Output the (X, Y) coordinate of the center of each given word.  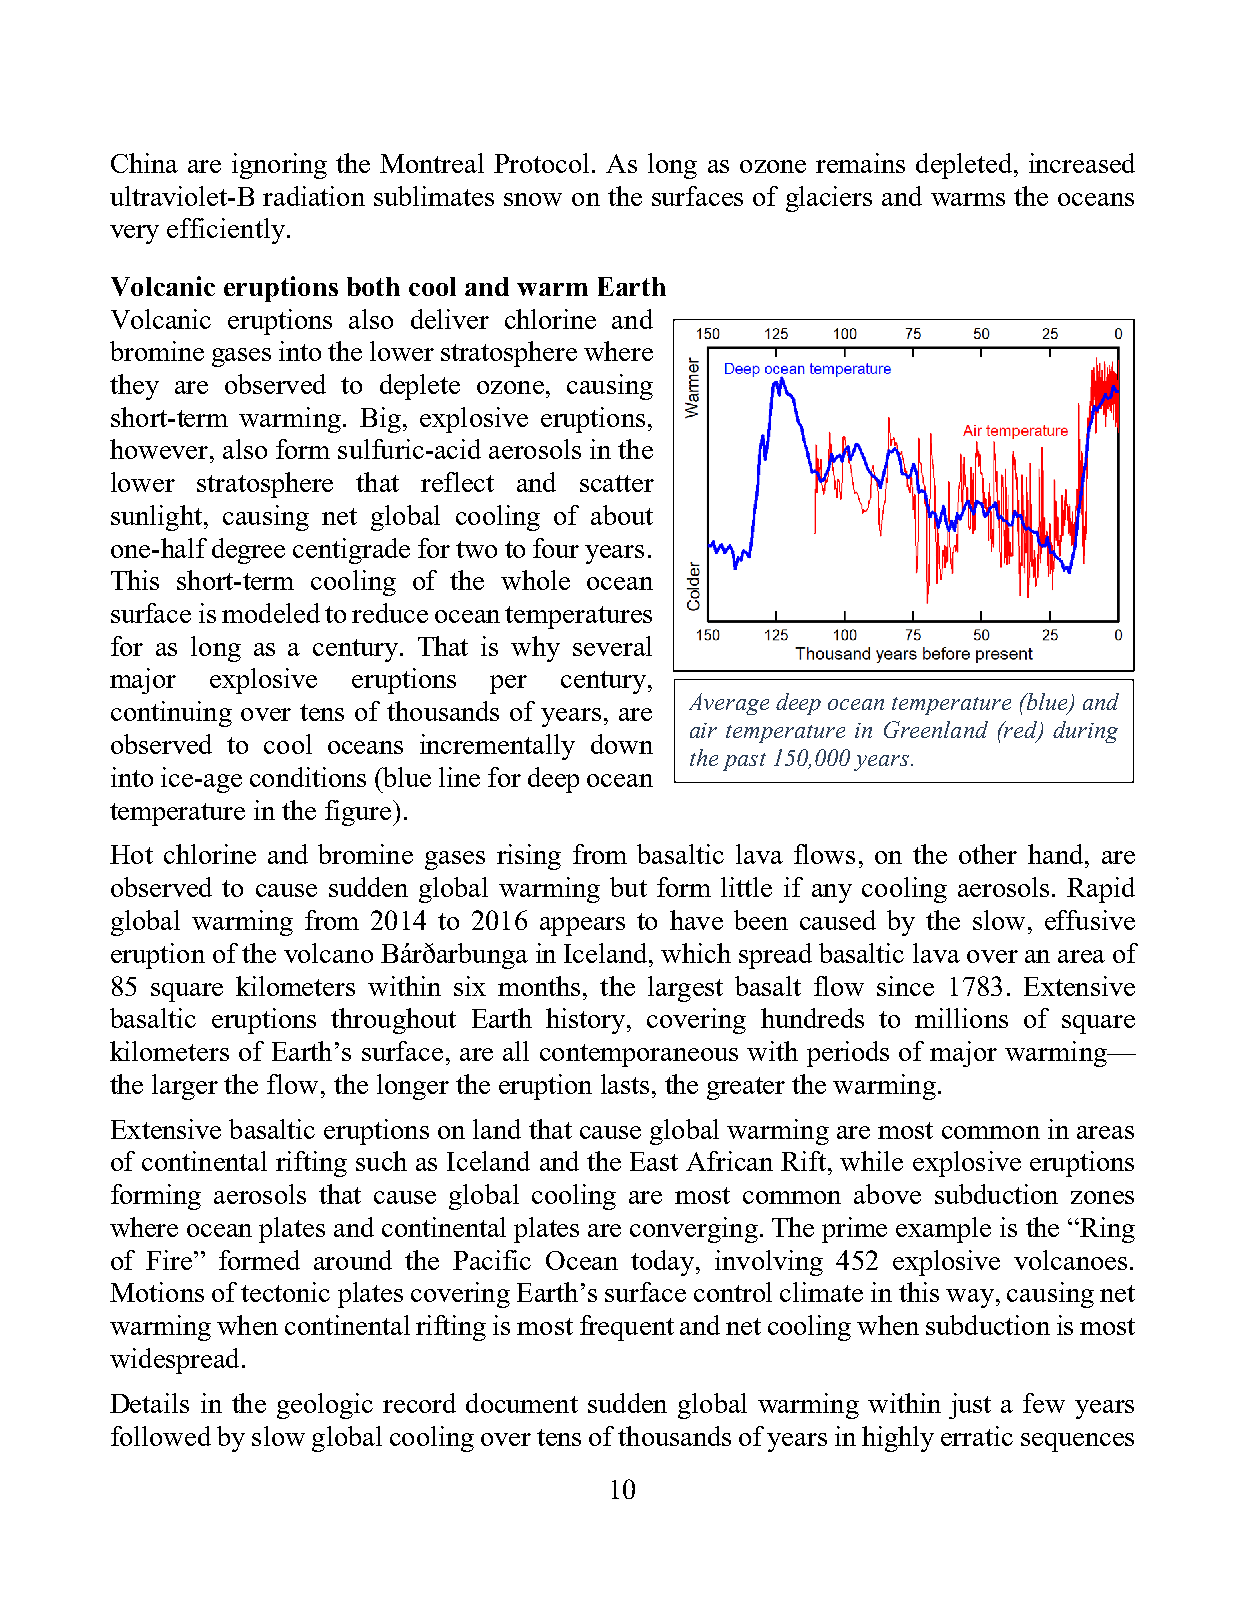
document (522, 1403)
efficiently (226, 231)
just (970, 1406)
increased (1082, 163)
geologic (325, 1406)
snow (533, 199)
